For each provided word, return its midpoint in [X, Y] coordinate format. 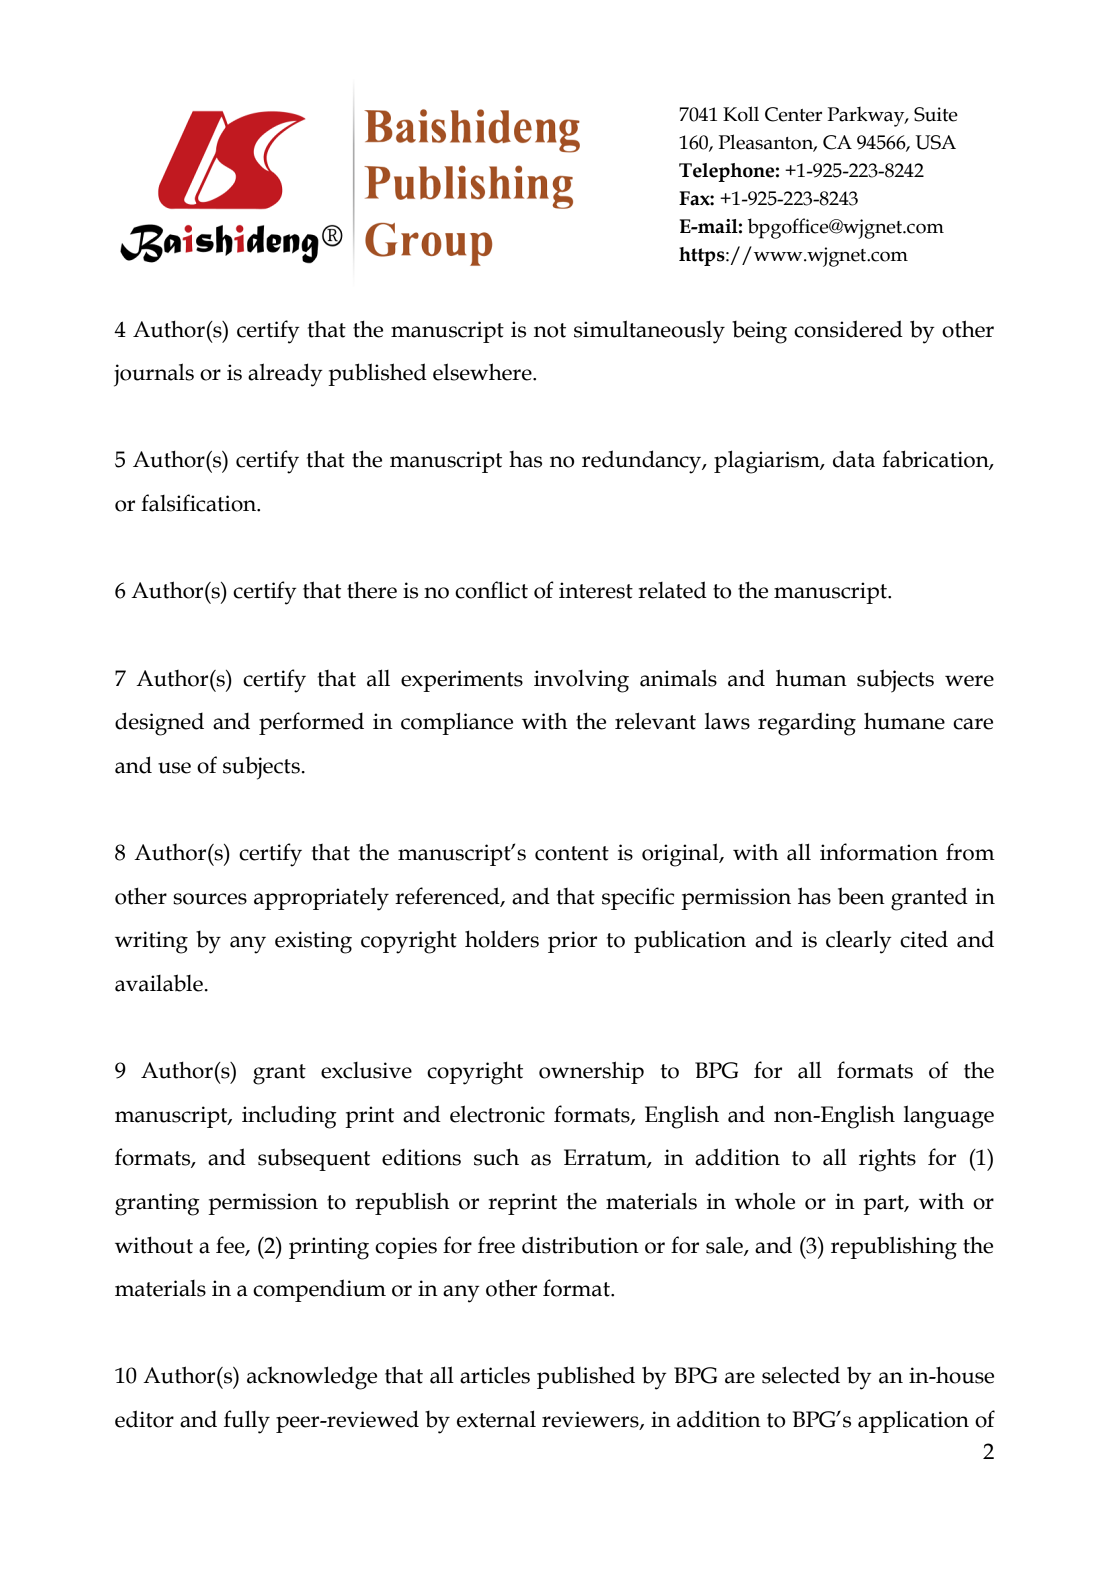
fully [247, 1422]
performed [311, 723]
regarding [807, 724]
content [572, 853]
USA [935, 142]
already [285, 375]
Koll [741, 114]
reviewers [591, 1420]
